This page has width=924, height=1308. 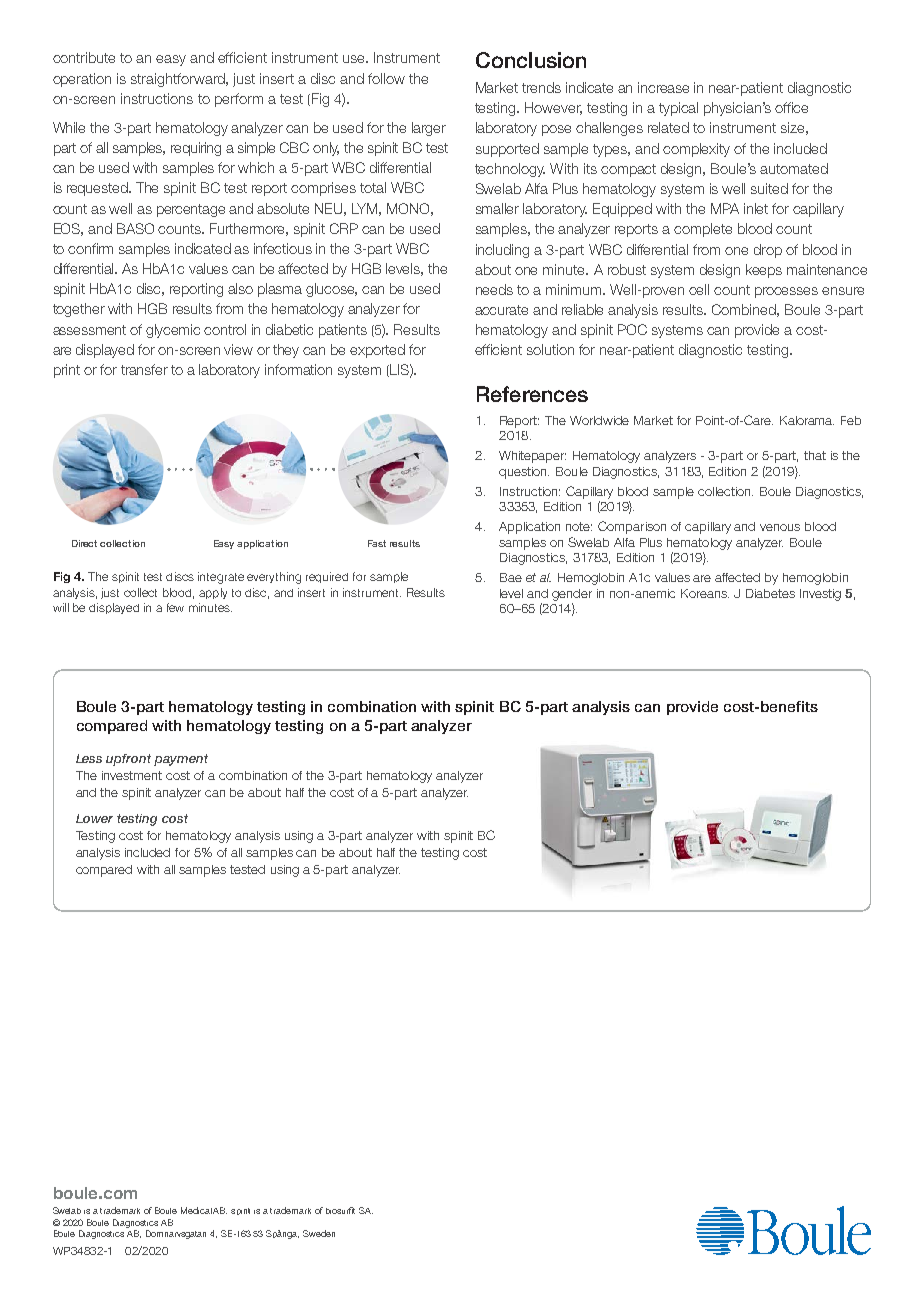 I want to click on Medical, so click(x=196, y=1210).
